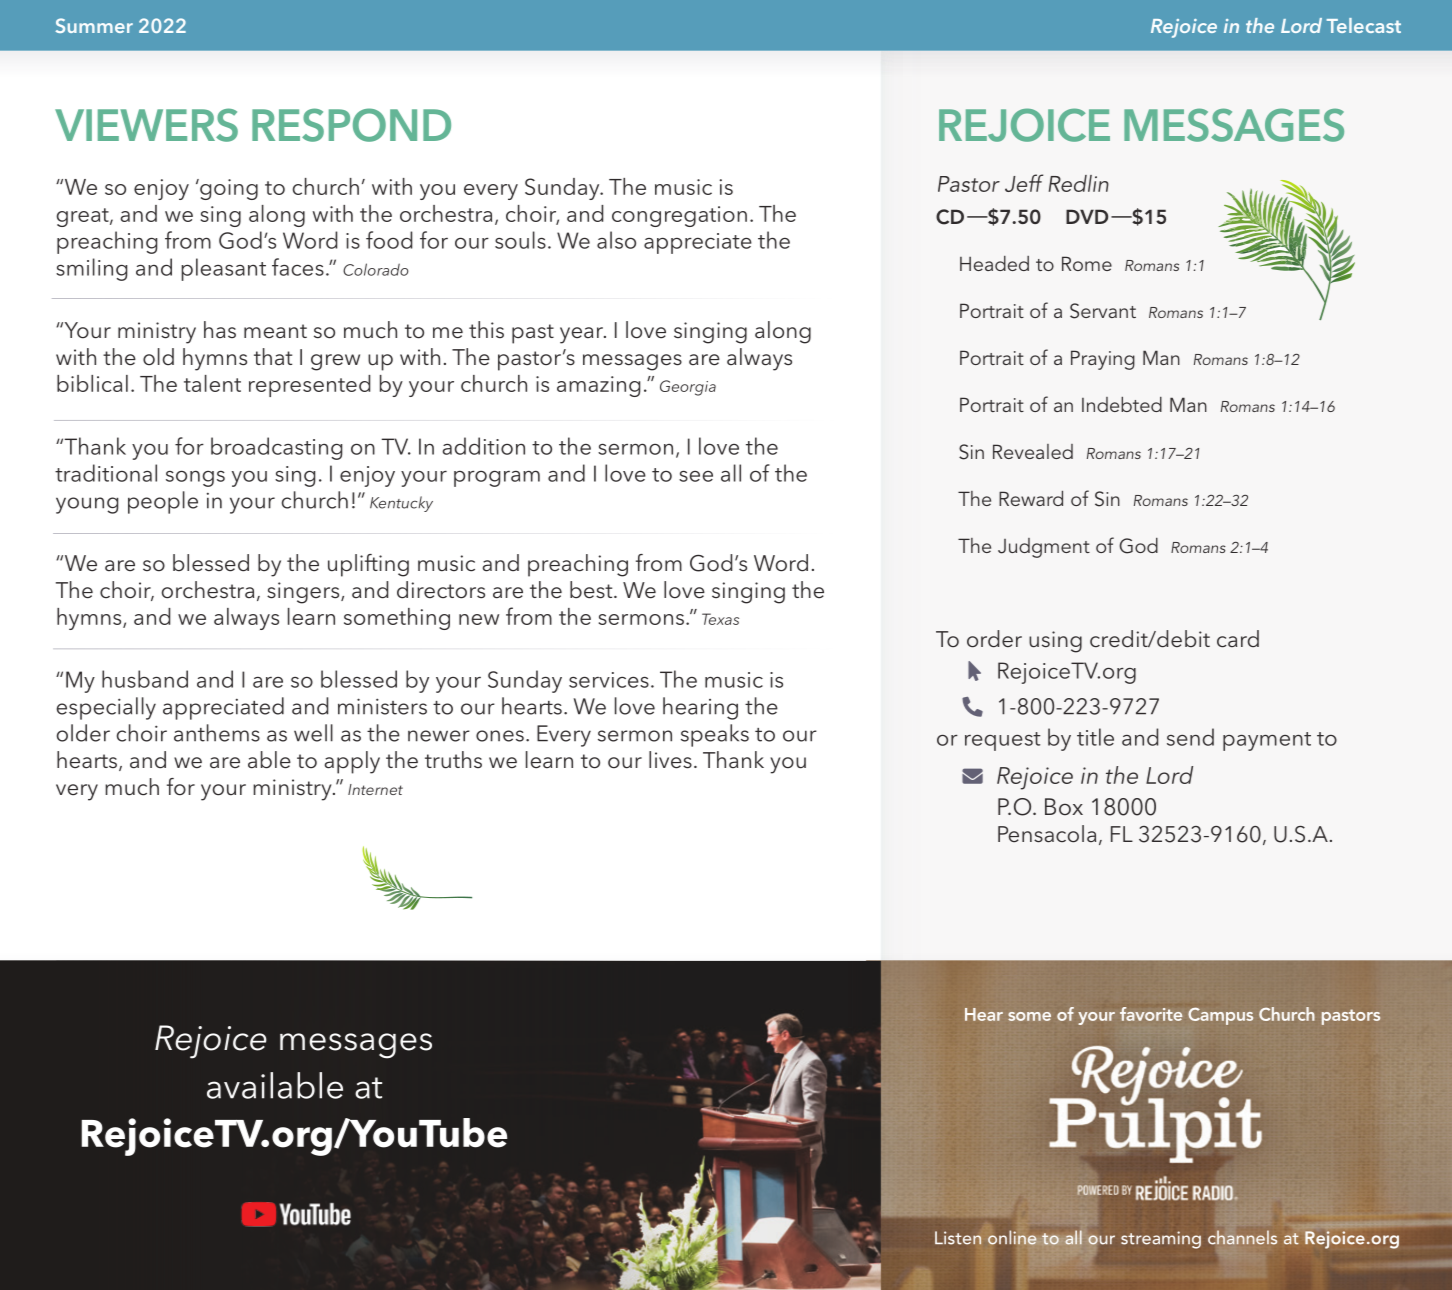  What do you see at coordinates (616, 240) in the screenshot?
I see `also` at bounding box center [616, 240].
